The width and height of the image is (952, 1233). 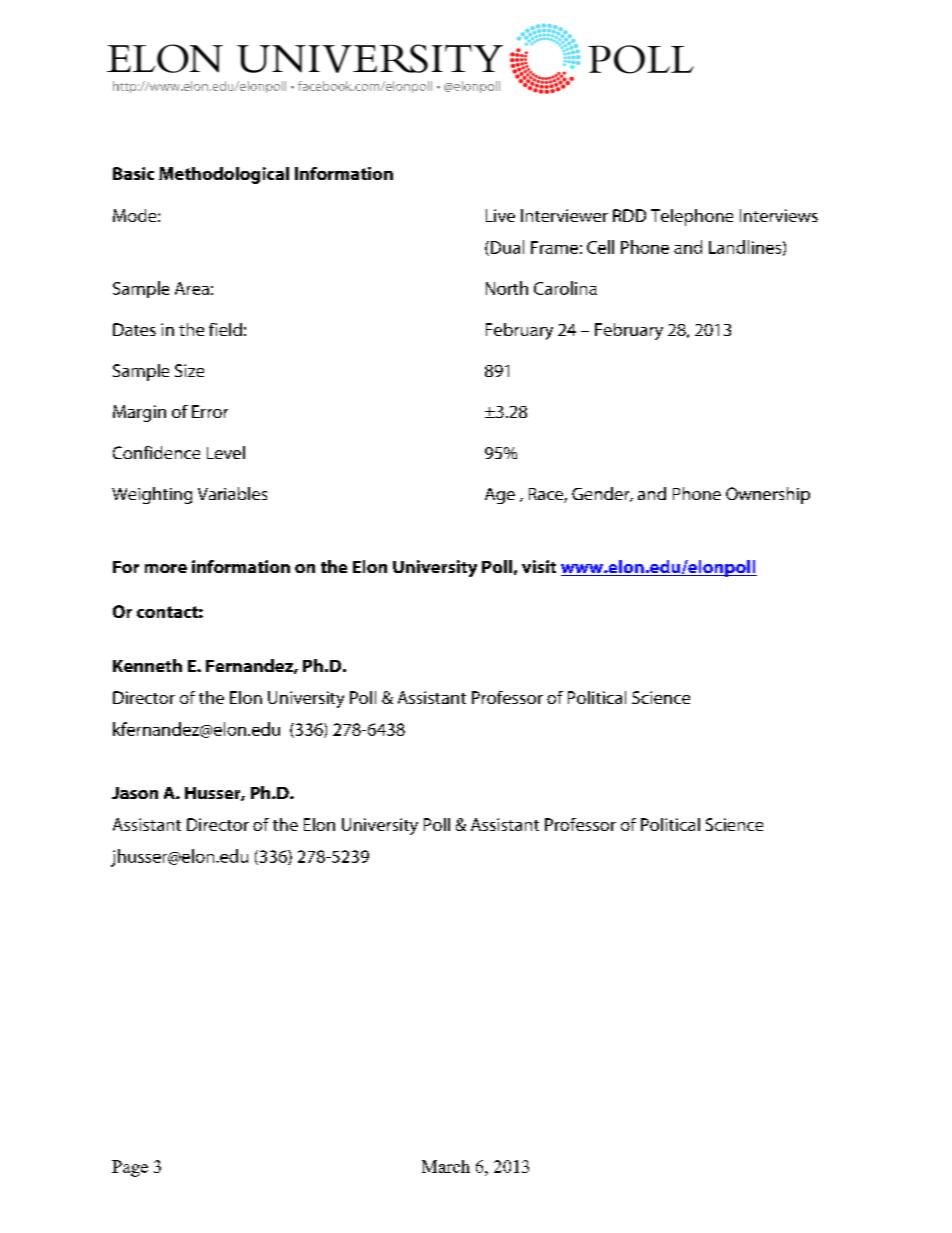 I want to click on Weighting, so click(x=152, y=495).
